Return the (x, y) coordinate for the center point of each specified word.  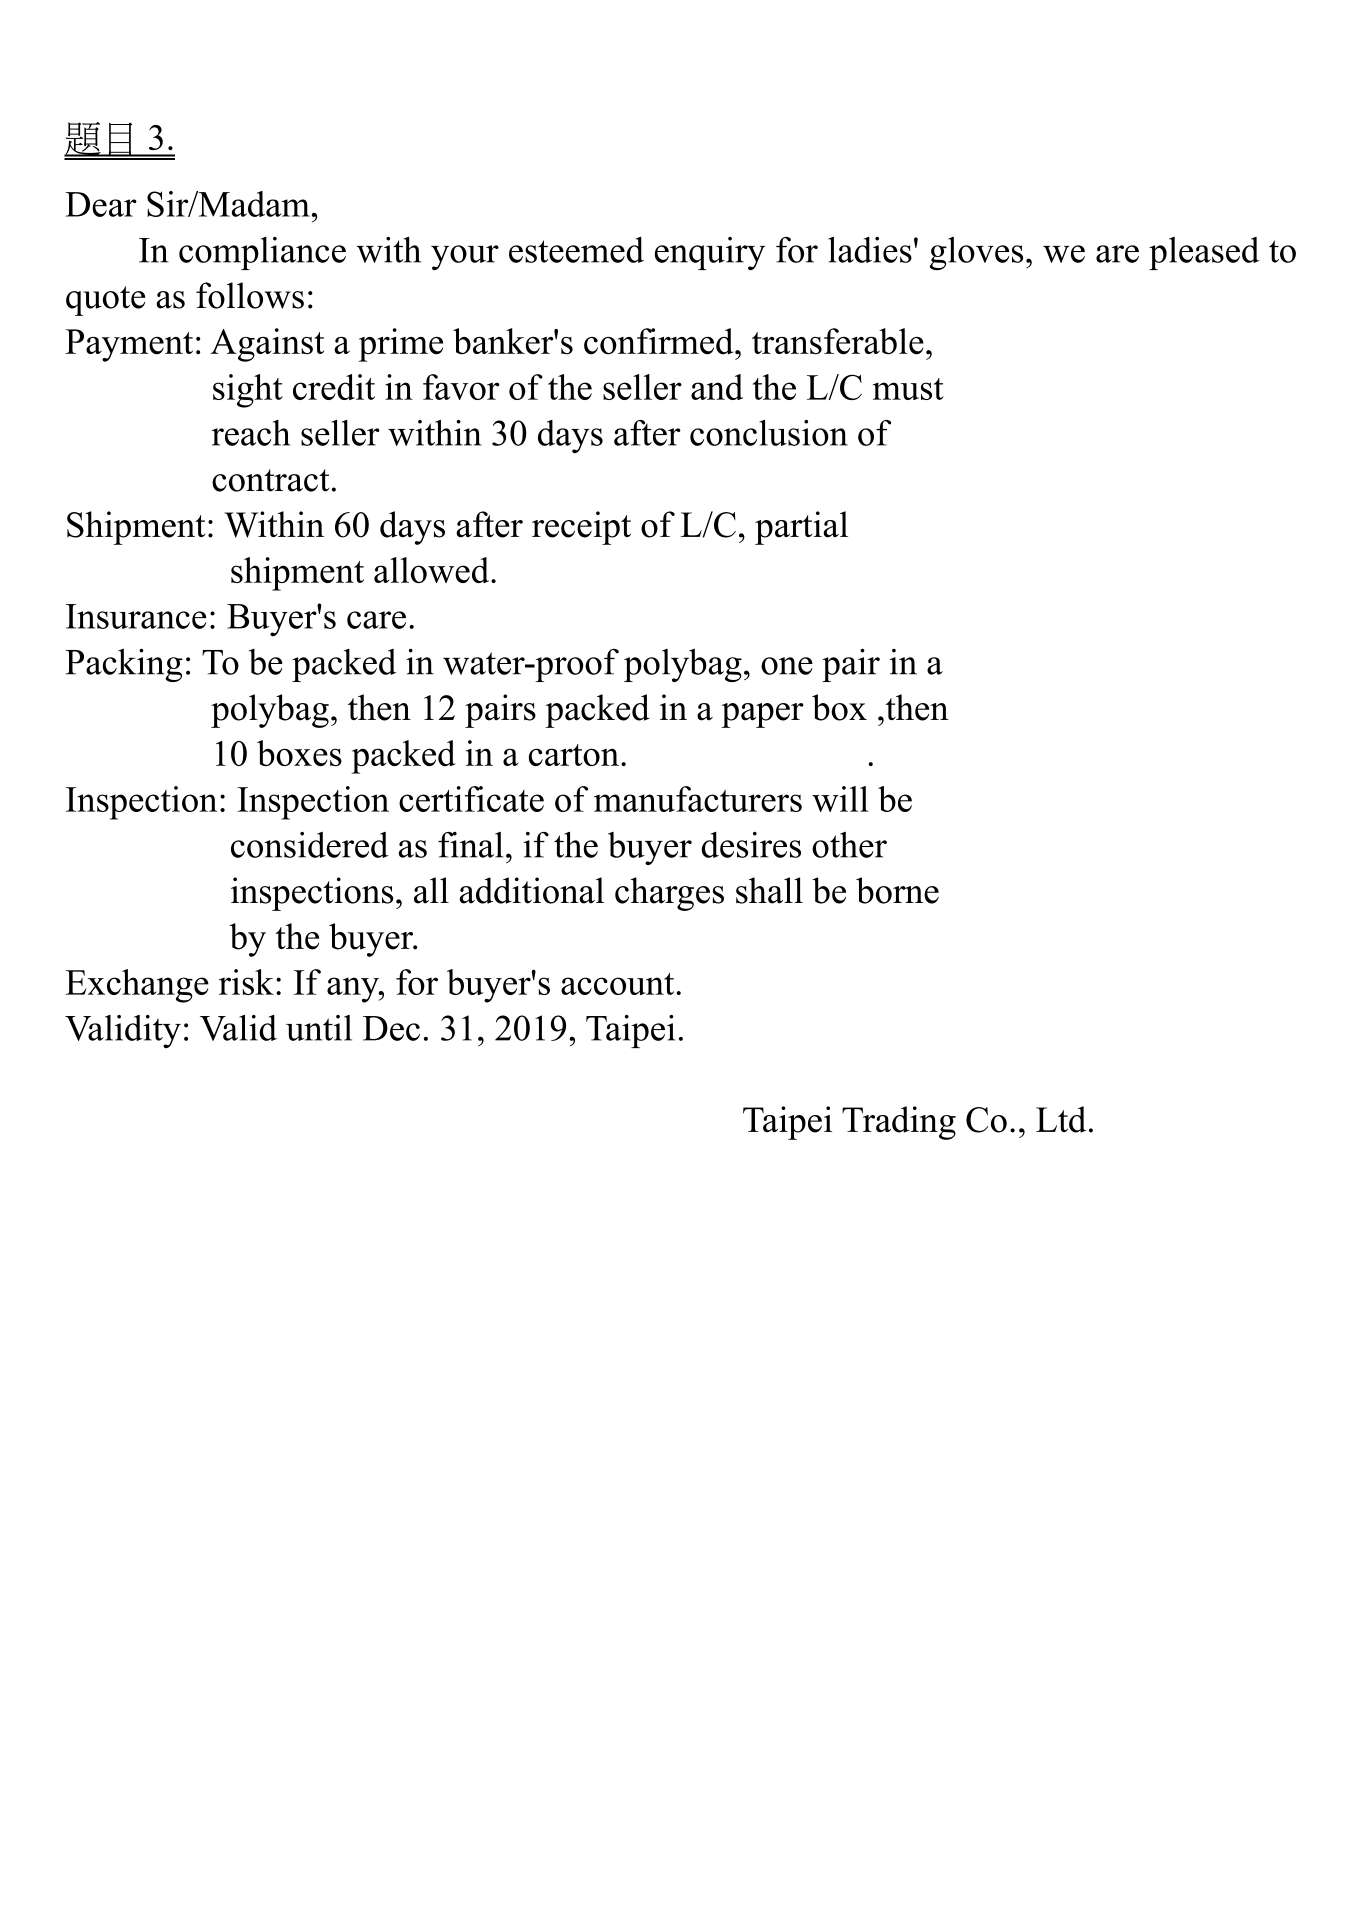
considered (310, 845)
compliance (262, 253)
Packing (124, 665)
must (908, 389)
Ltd (1061, 1119)
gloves (976, 253)
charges (669, 894)
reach (251, 433)
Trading (899, 1123)
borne (897, 890)
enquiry (710, 253)
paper (762, 715)
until (319, 1028)
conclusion (769, 433)
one (787, 666)
